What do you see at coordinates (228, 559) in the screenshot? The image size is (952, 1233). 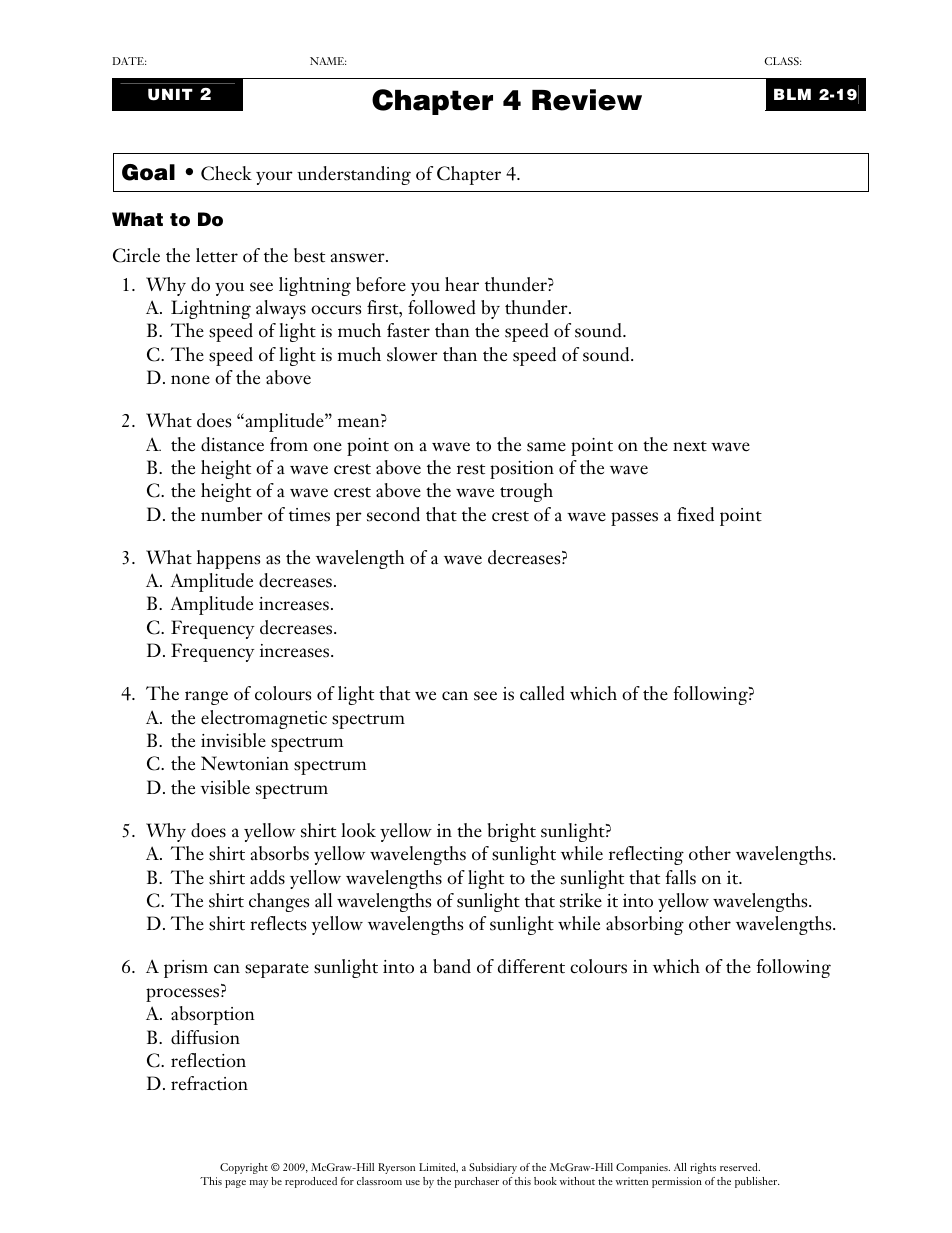 I see `happens` at bounding box center [228, 559].
